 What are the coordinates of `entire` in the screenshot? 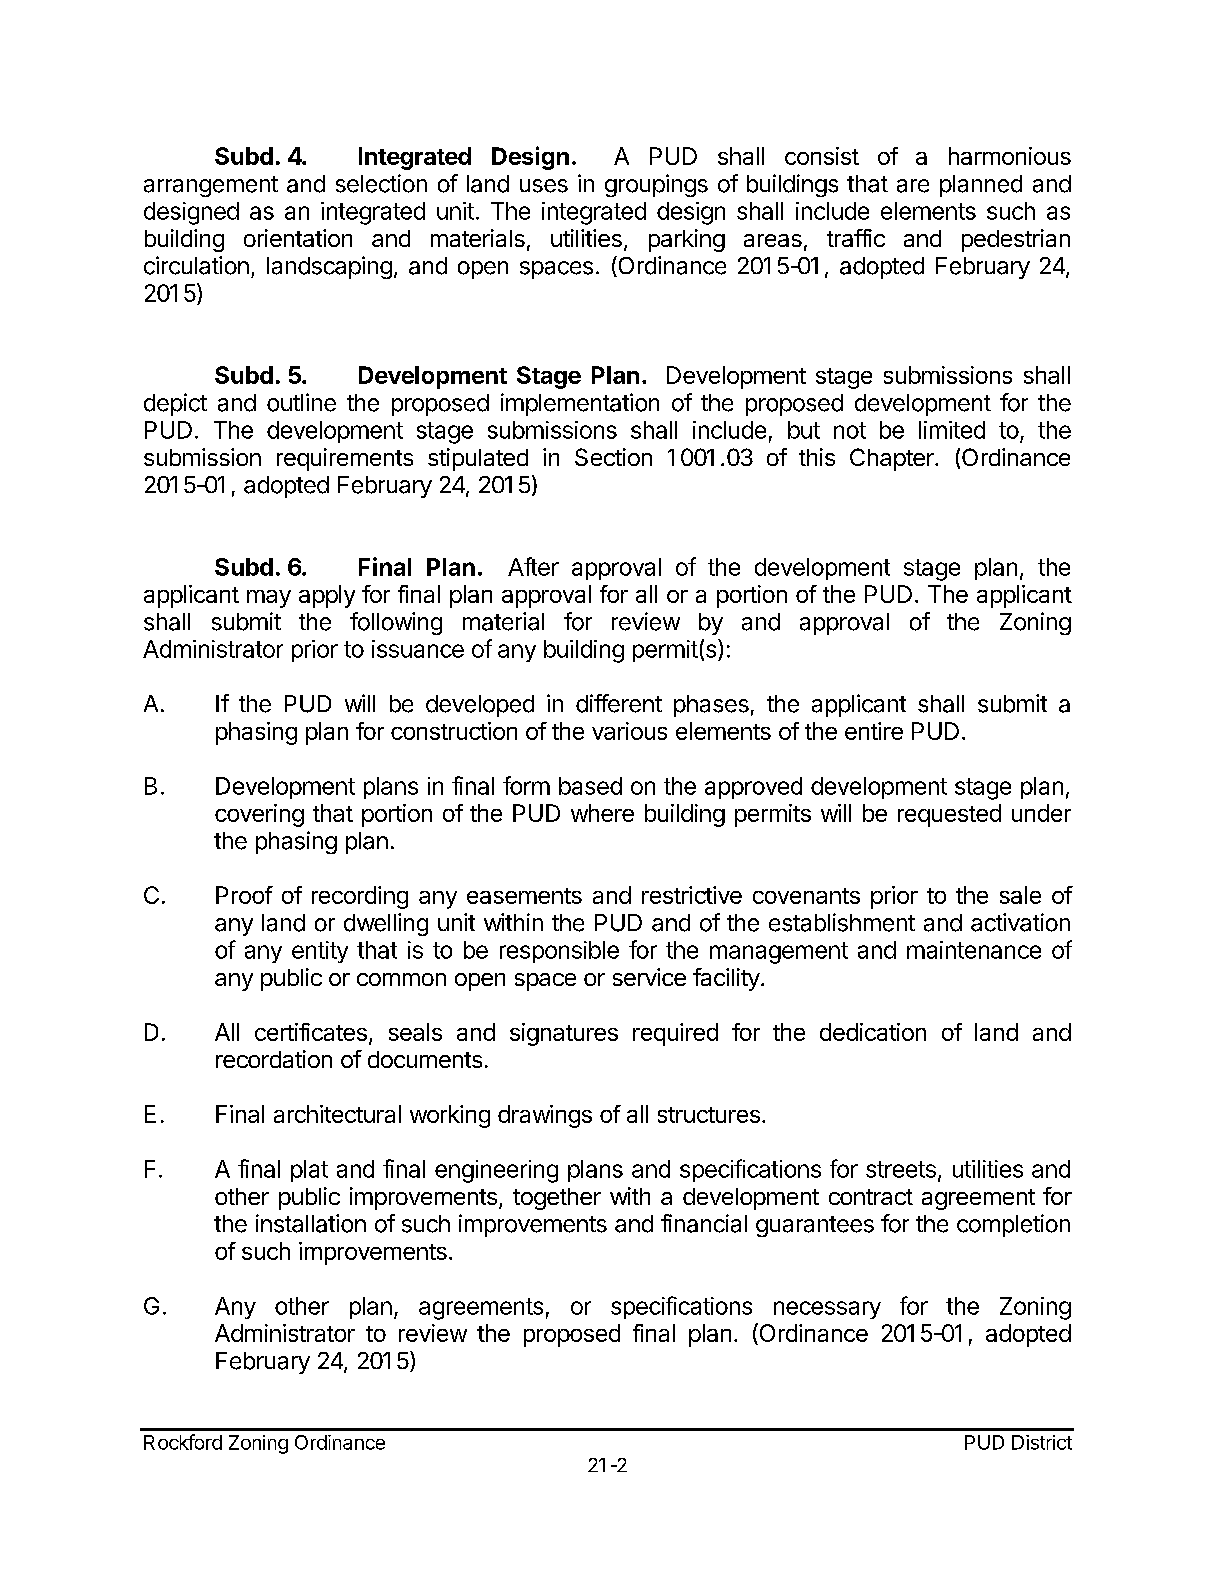 It's located at (874, 731).
